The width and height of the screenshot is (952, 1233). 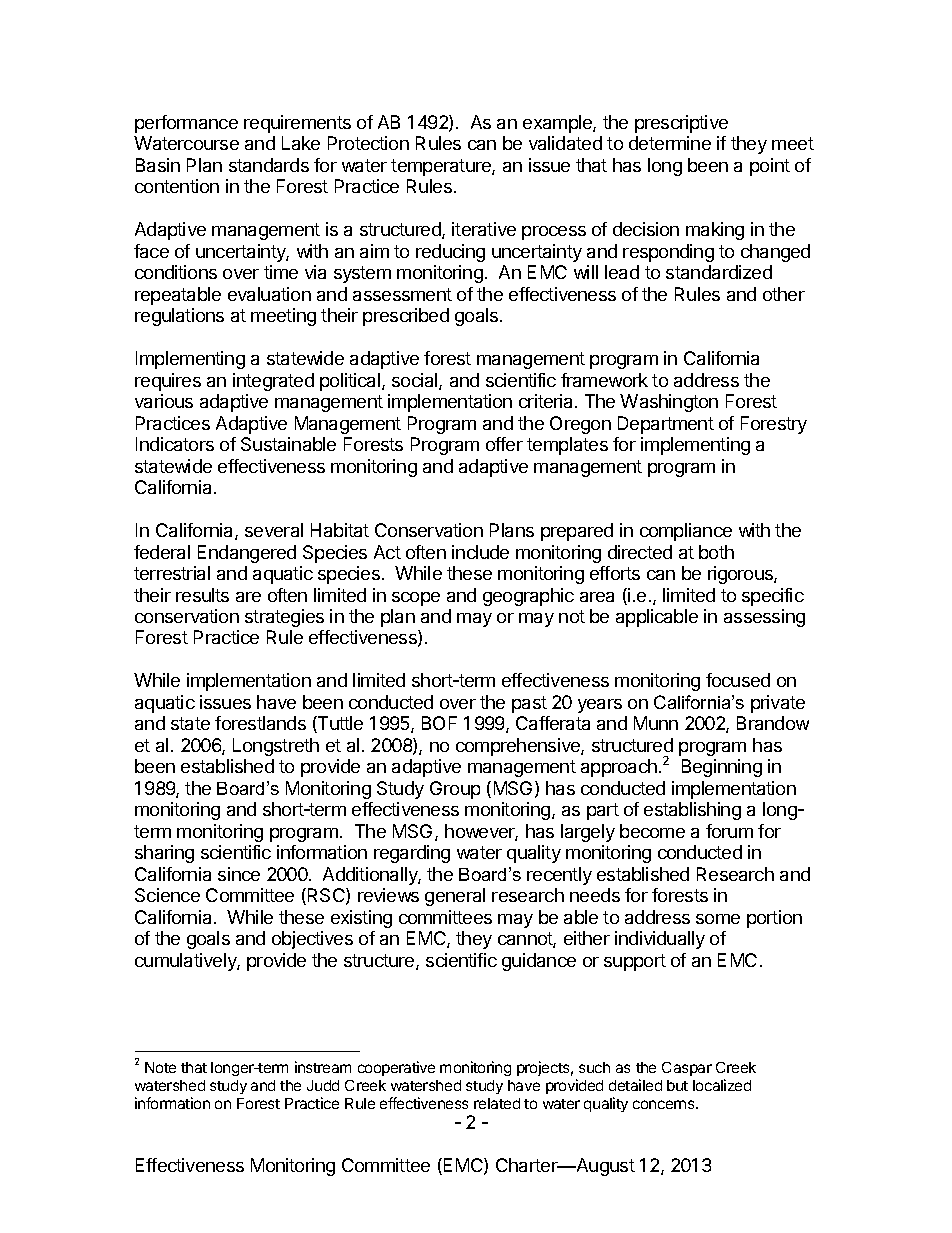 What do you see at coordinates (565, 143) in the screenshot?
I see `validated` at bounding box center [565, 143].
